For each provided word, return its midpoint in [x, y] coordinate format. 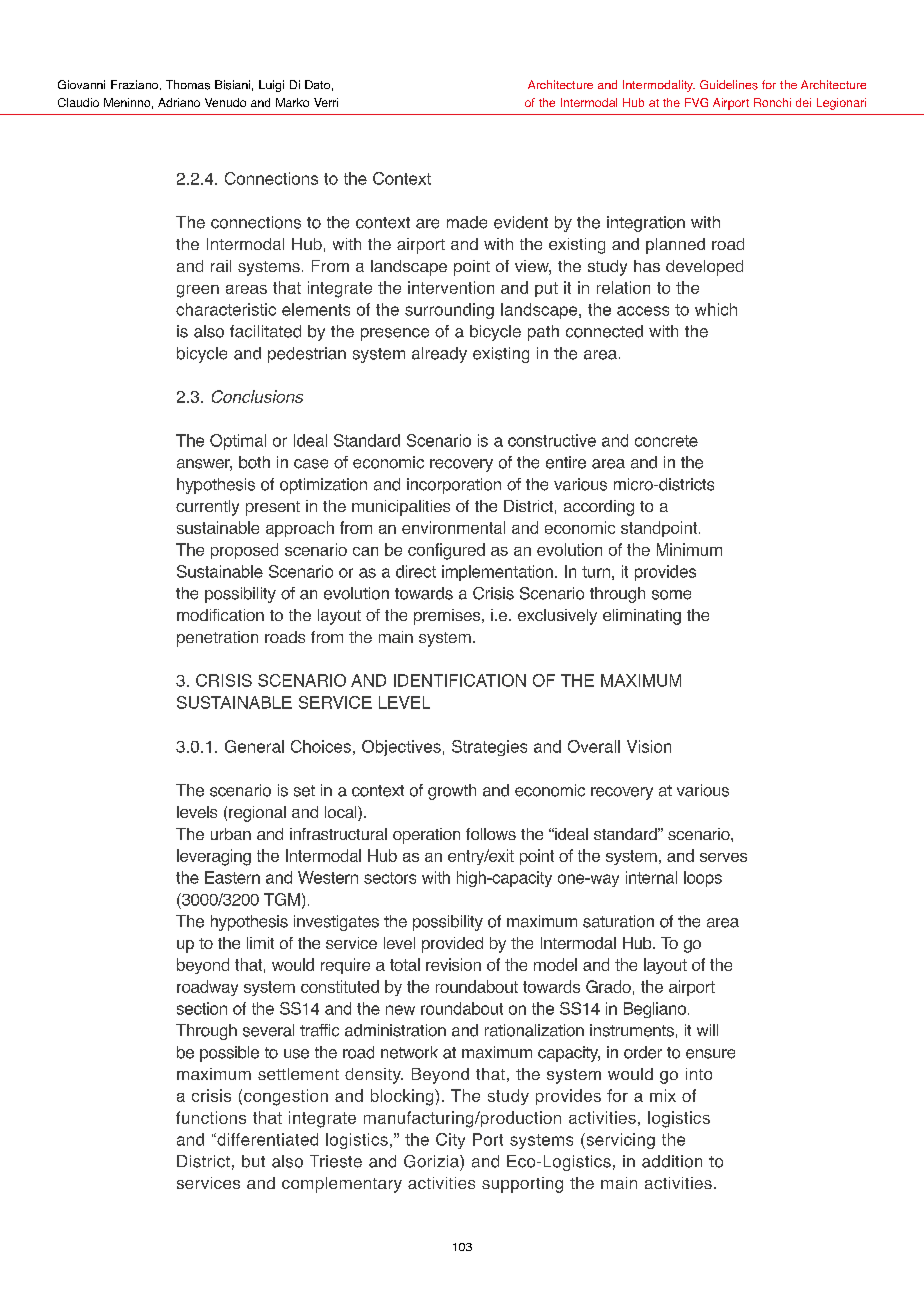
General [254, 746]
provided [452, 945]
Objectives [401, 748]
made [467, 222]
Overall [594, 746]
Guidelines [729, 85]
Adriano [179, 102]
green [198, 291]
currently [207, 508]
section [202, 1008]
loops [703, 879]
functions [211, 1117]
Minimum [689, 549]
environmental [453, 527]
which [716, 309]
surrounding [449, 311]
